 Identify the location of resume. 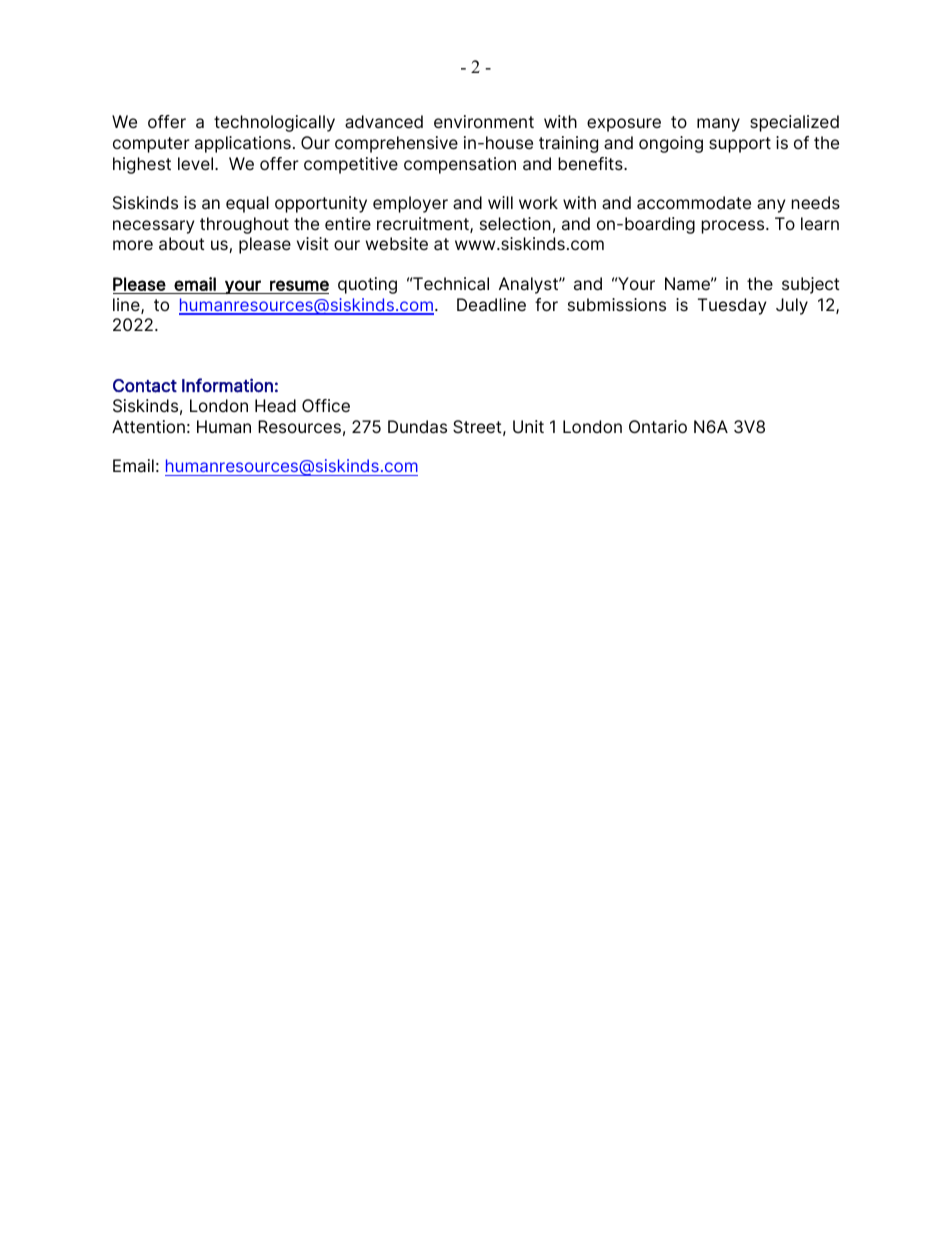
(299, 285).
